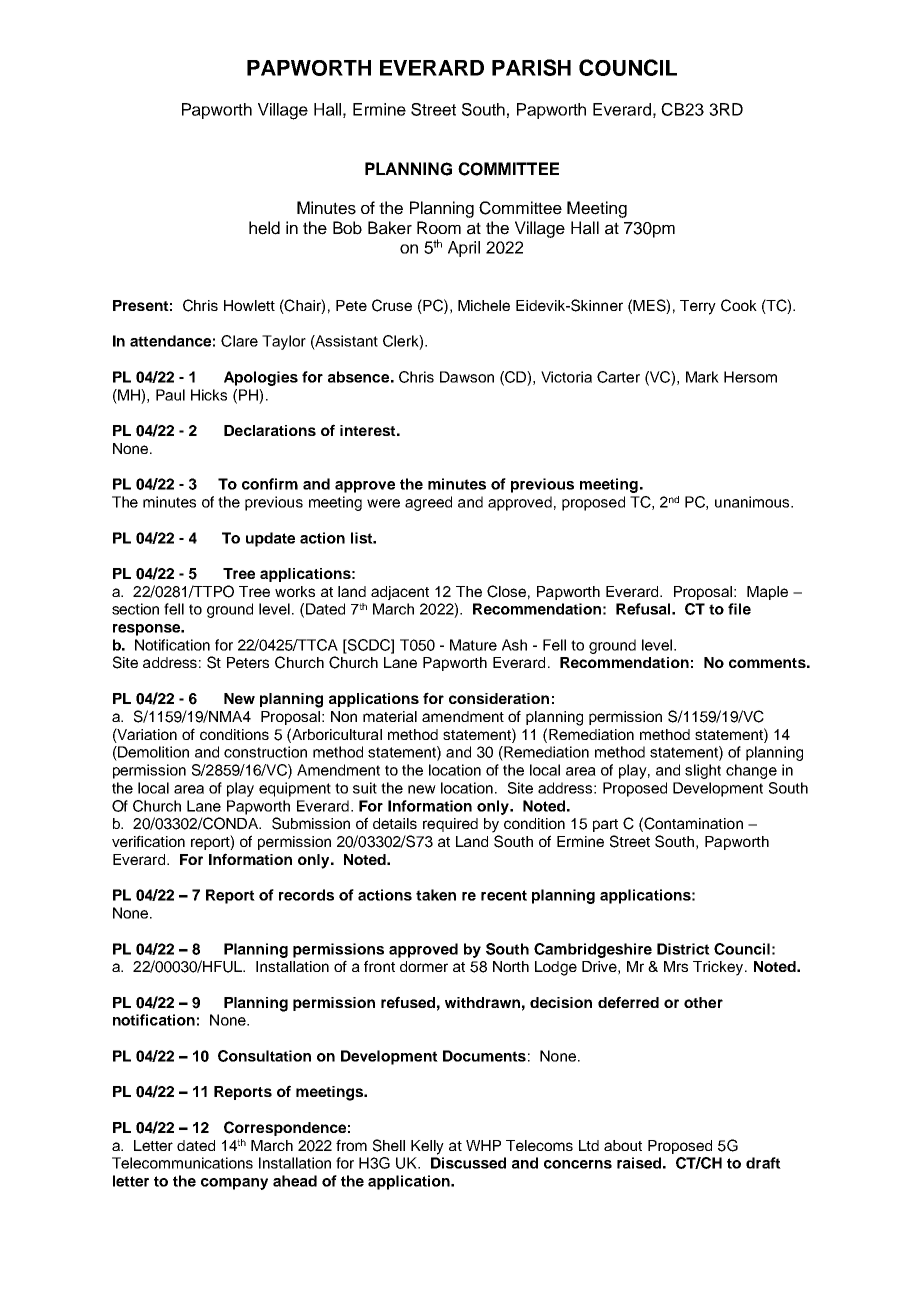 This page has height=1308, width=924. I want to click on Discussed, so click(468, 1163).
